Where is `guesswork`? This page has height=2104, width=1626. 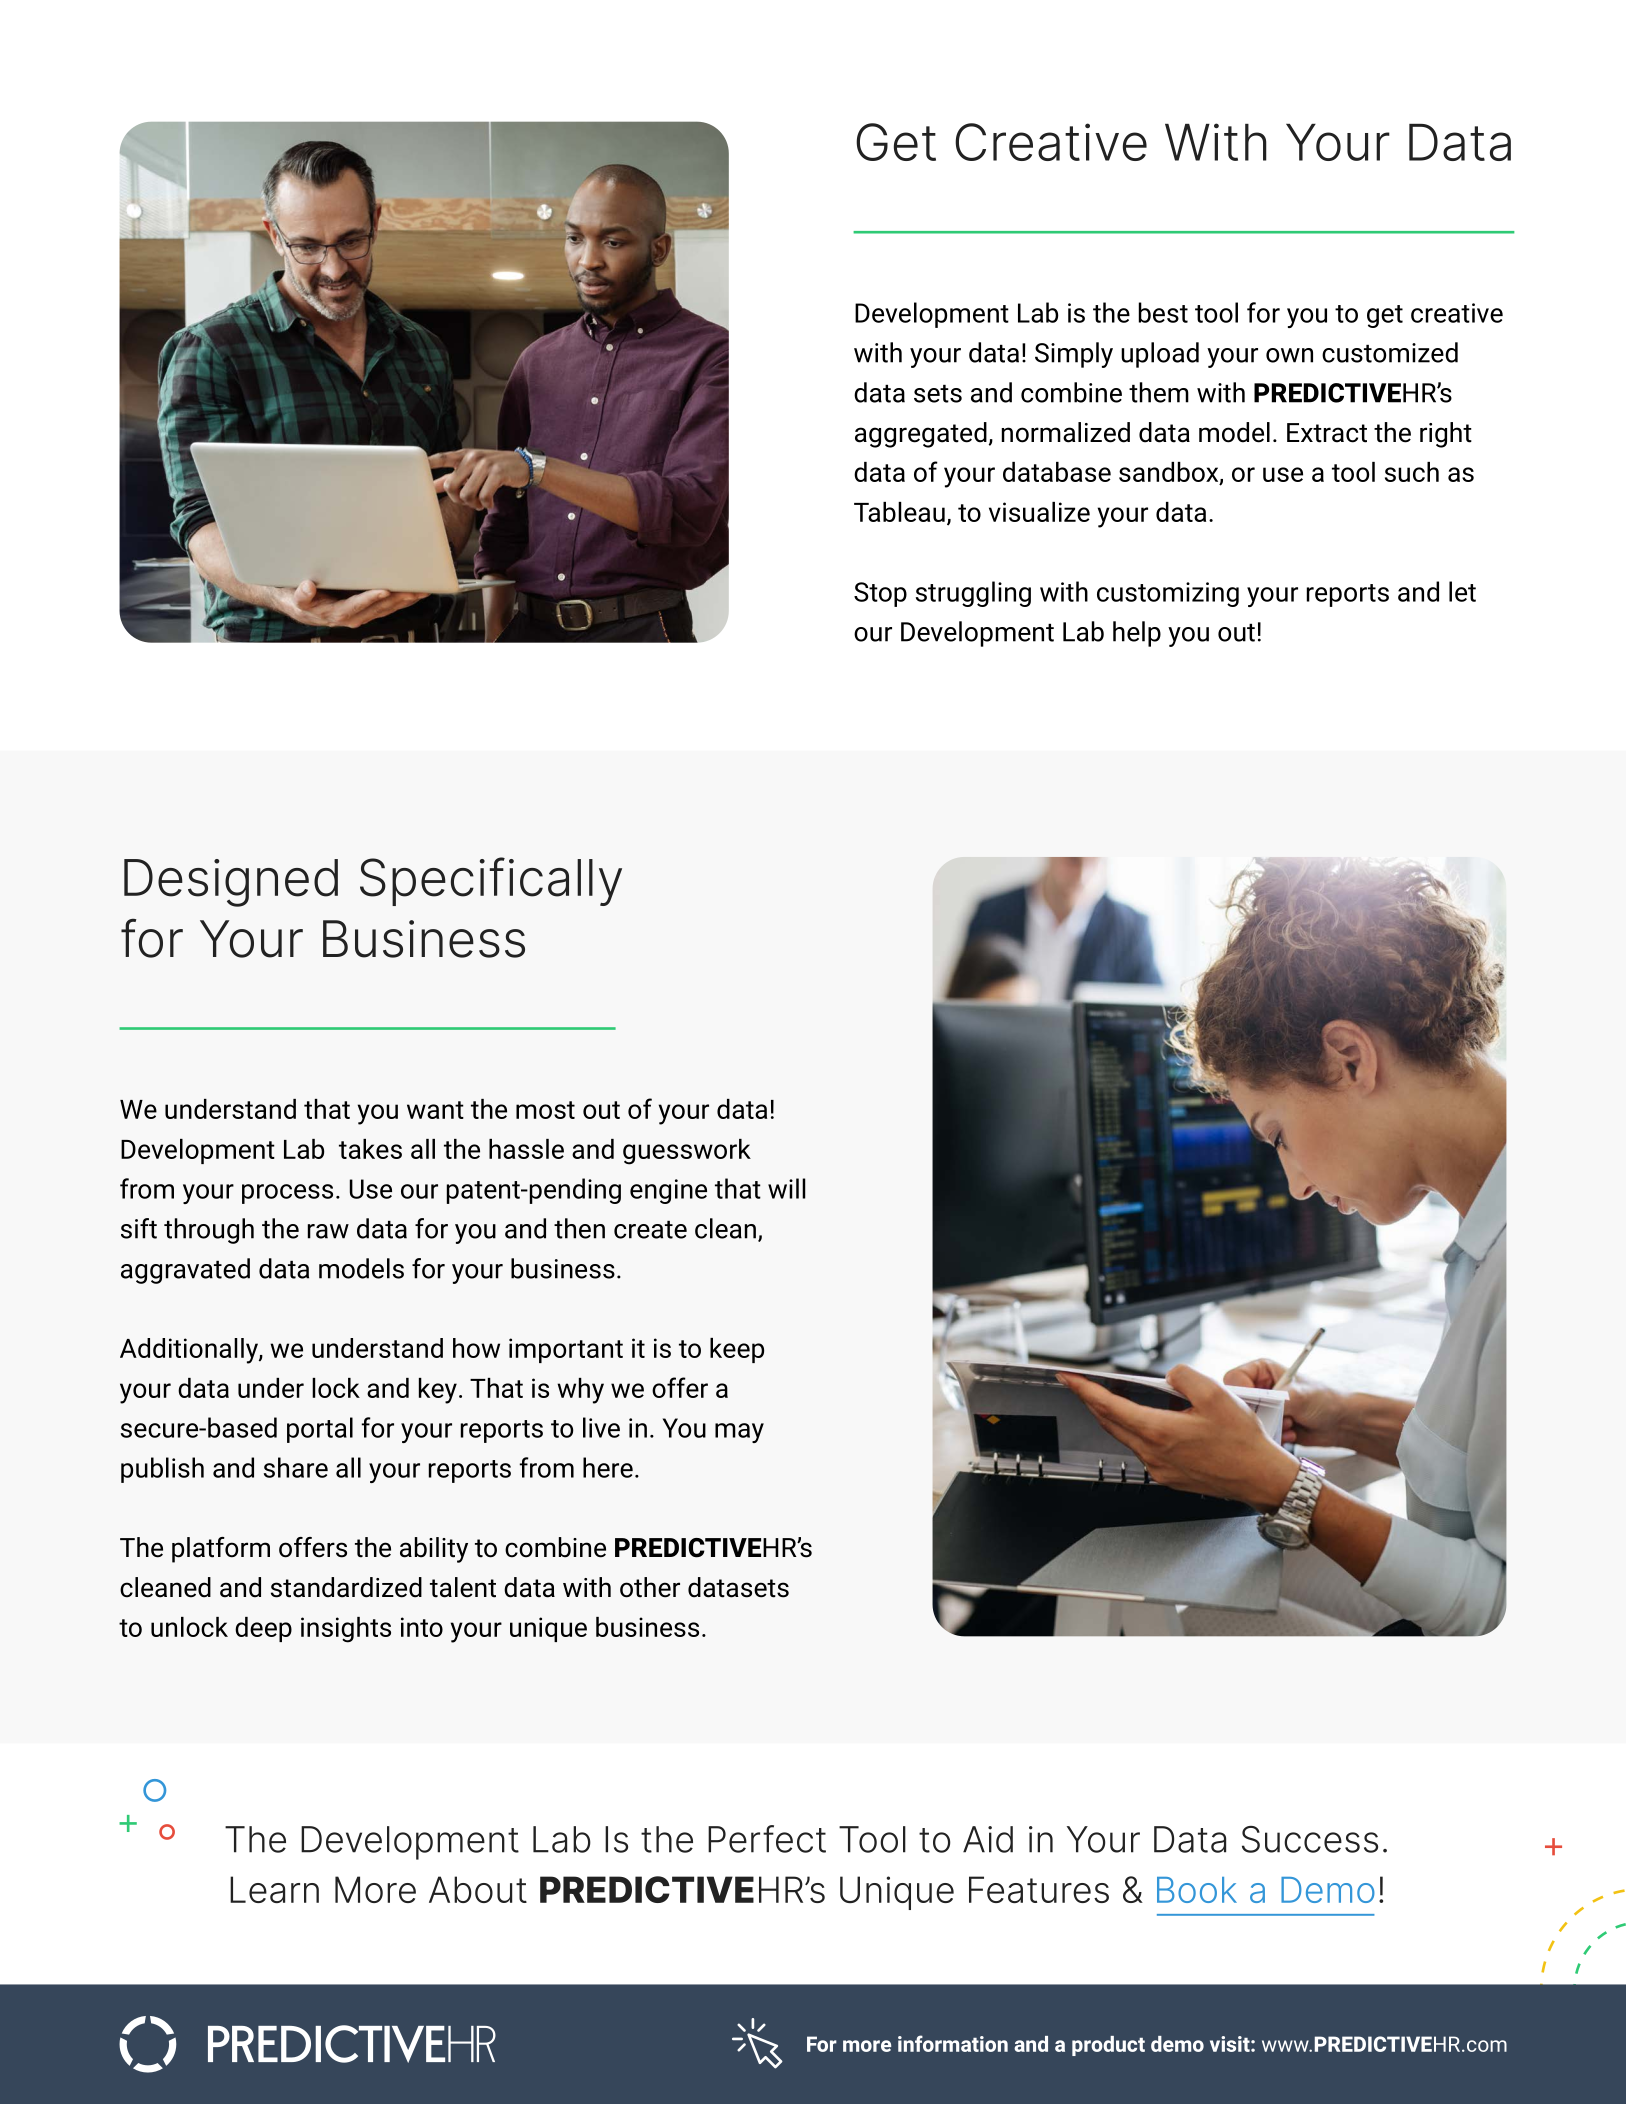 guesswork is located at coordinates (687, 1152).
